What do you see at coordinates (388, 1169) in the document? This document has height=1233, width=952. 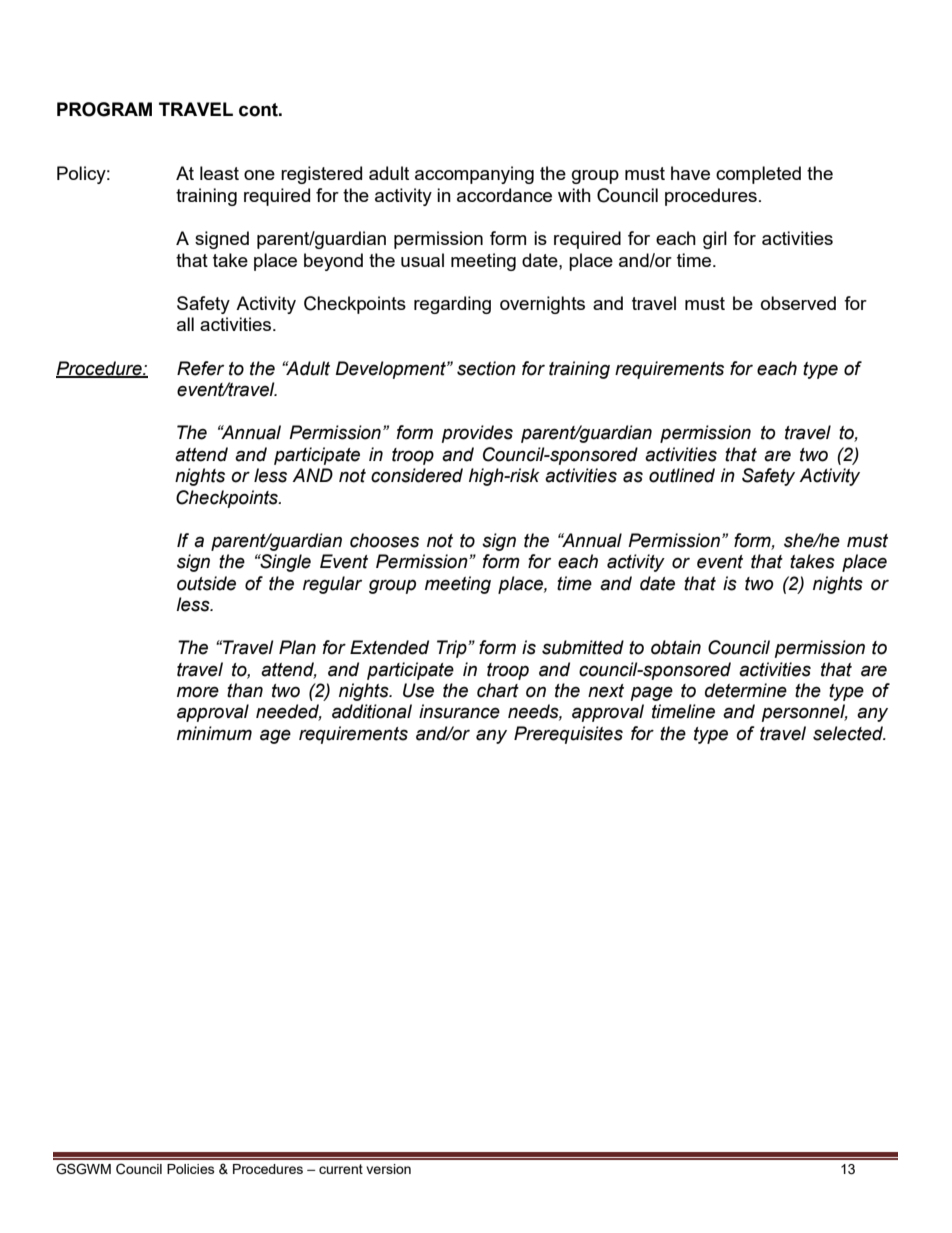 I see `version` at bounding box center [388, 1169].
